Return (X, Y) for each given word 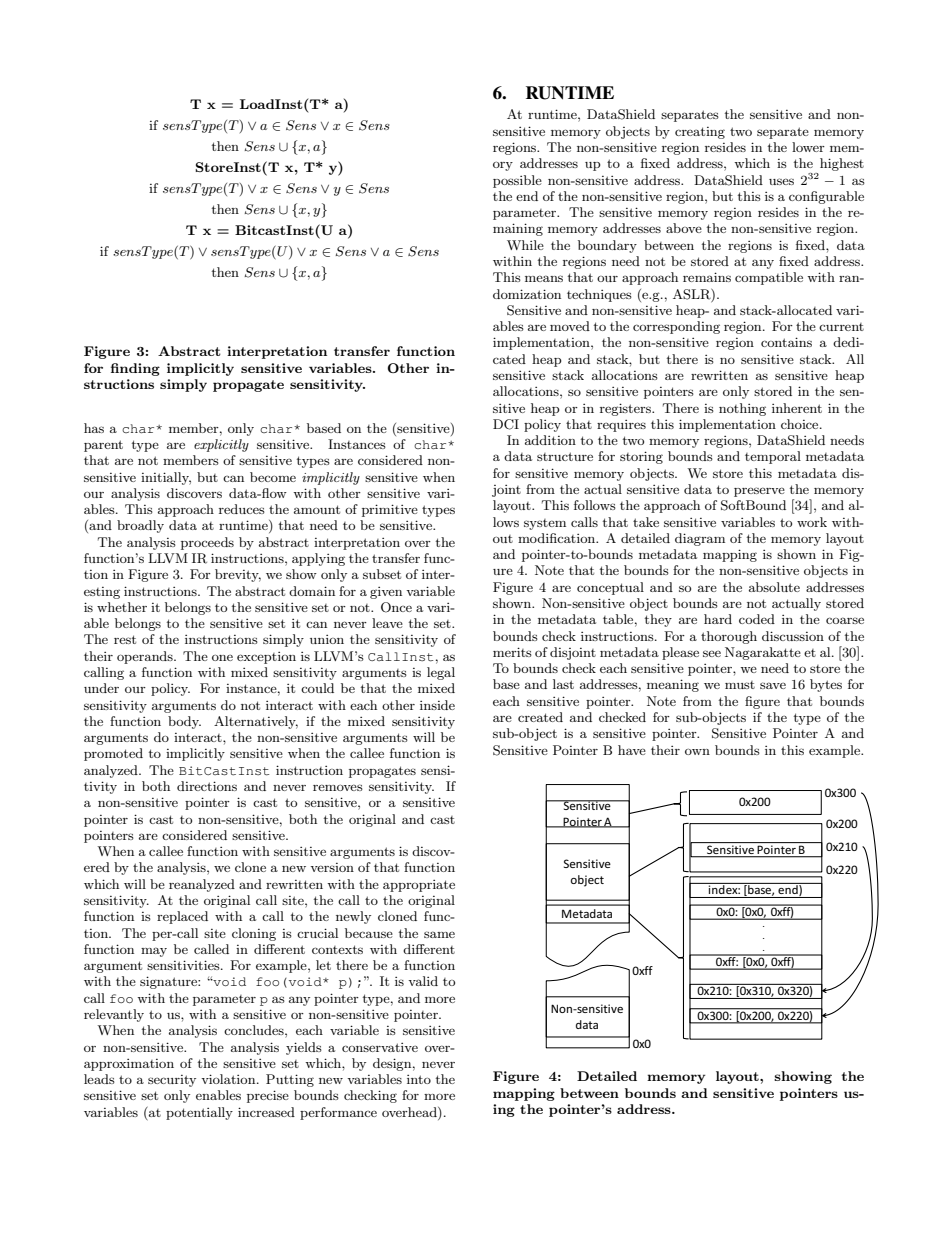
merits (512, 652)
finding (135, 369)
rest (125, 639)
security (172, 1081)
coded (757, 619)
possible (517, 181)
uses (781, 181)
